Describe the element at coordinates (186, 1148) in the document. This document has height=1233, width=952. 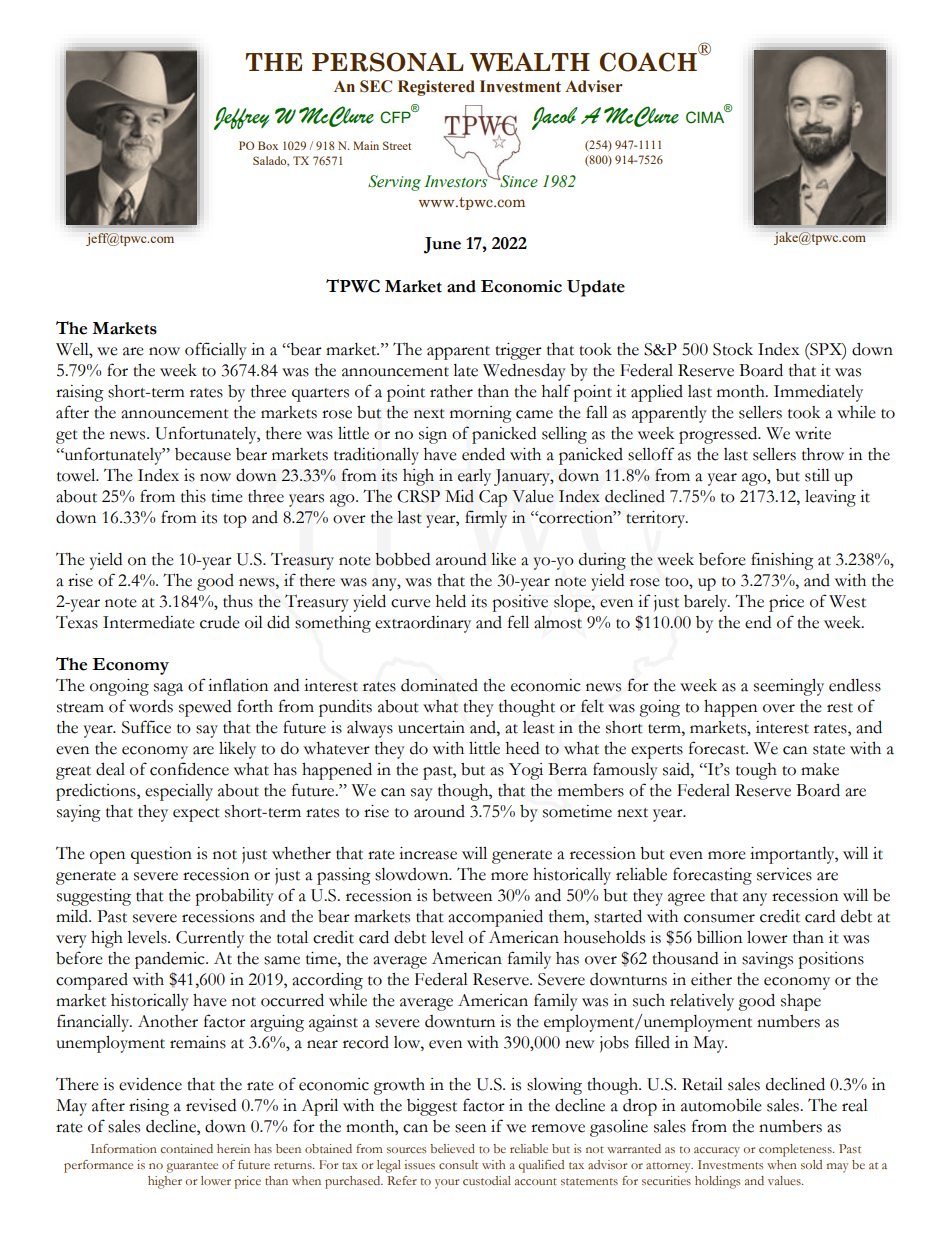
I see `contained` at that location.
